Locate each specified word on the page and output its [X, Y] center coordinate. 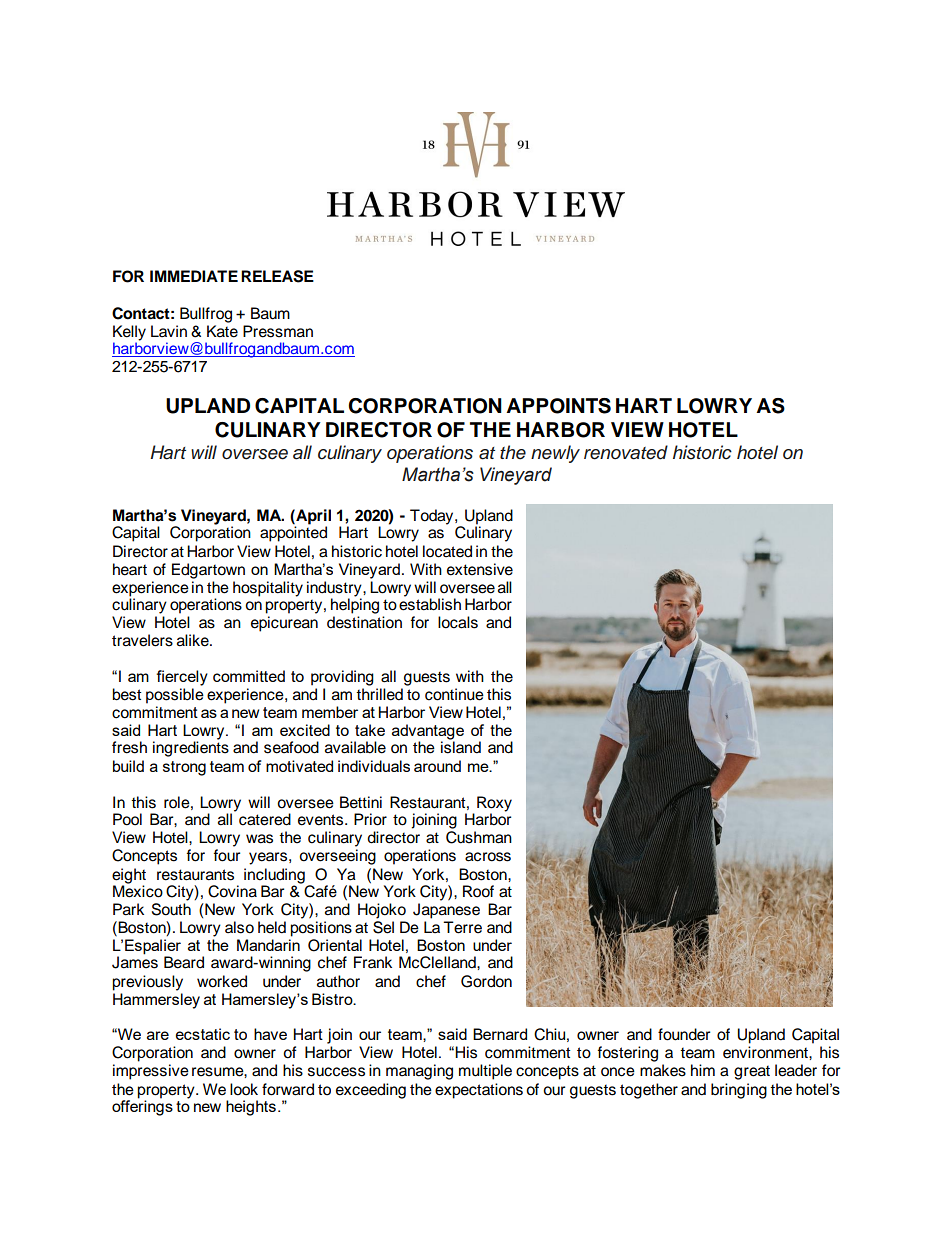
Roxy [494, 805]
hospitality [268, 589]
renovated [626, 452]
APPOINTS [558, 406]
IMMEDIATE [194, 276]
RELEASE [277, 276]
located [447, 551]
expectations [479, 1091]
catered [265, 819]
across [488, 857]
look [244, 1089]
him [703, 1070]
